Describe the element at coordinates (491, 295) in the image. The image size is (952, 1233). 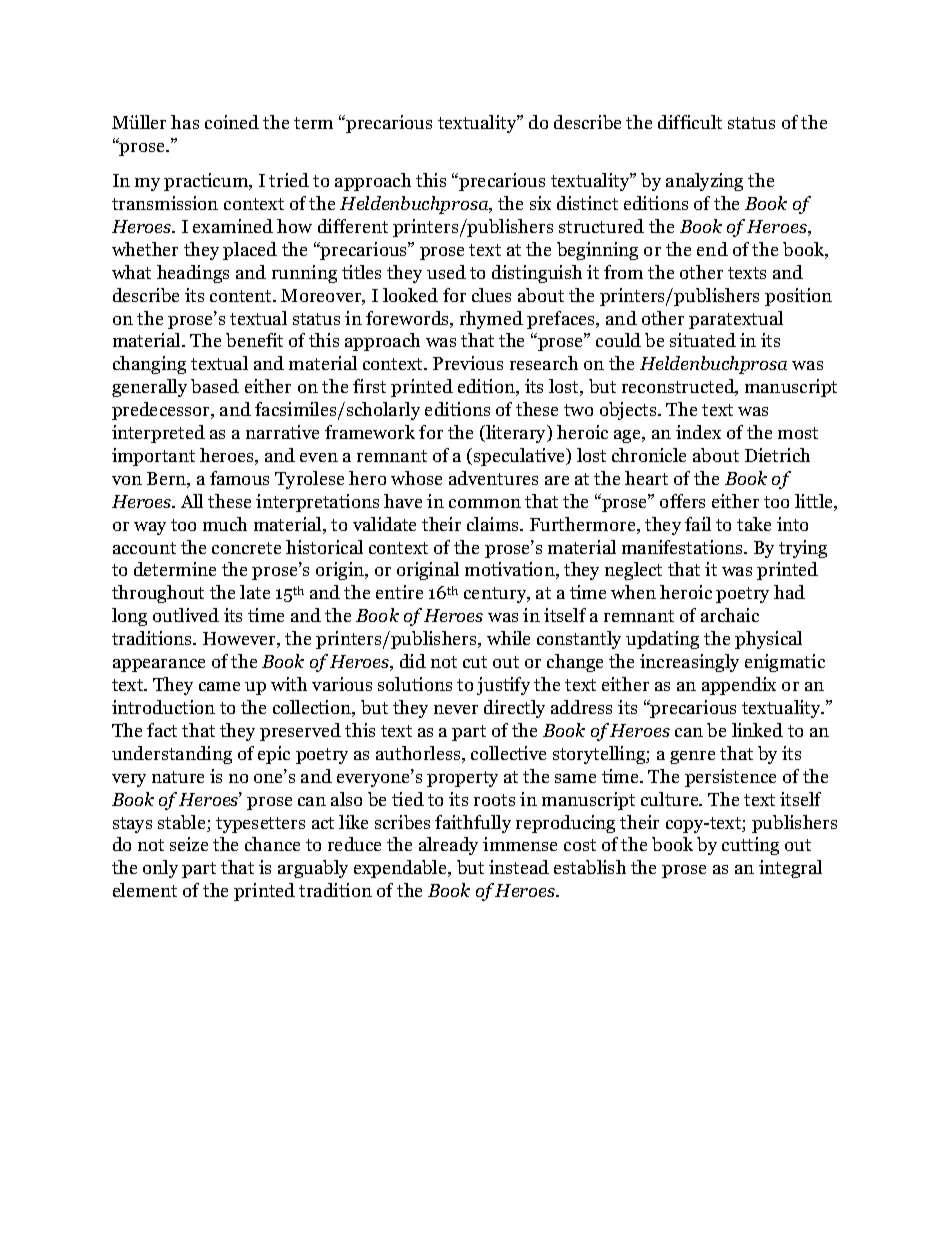
I see `clues` at that location.
